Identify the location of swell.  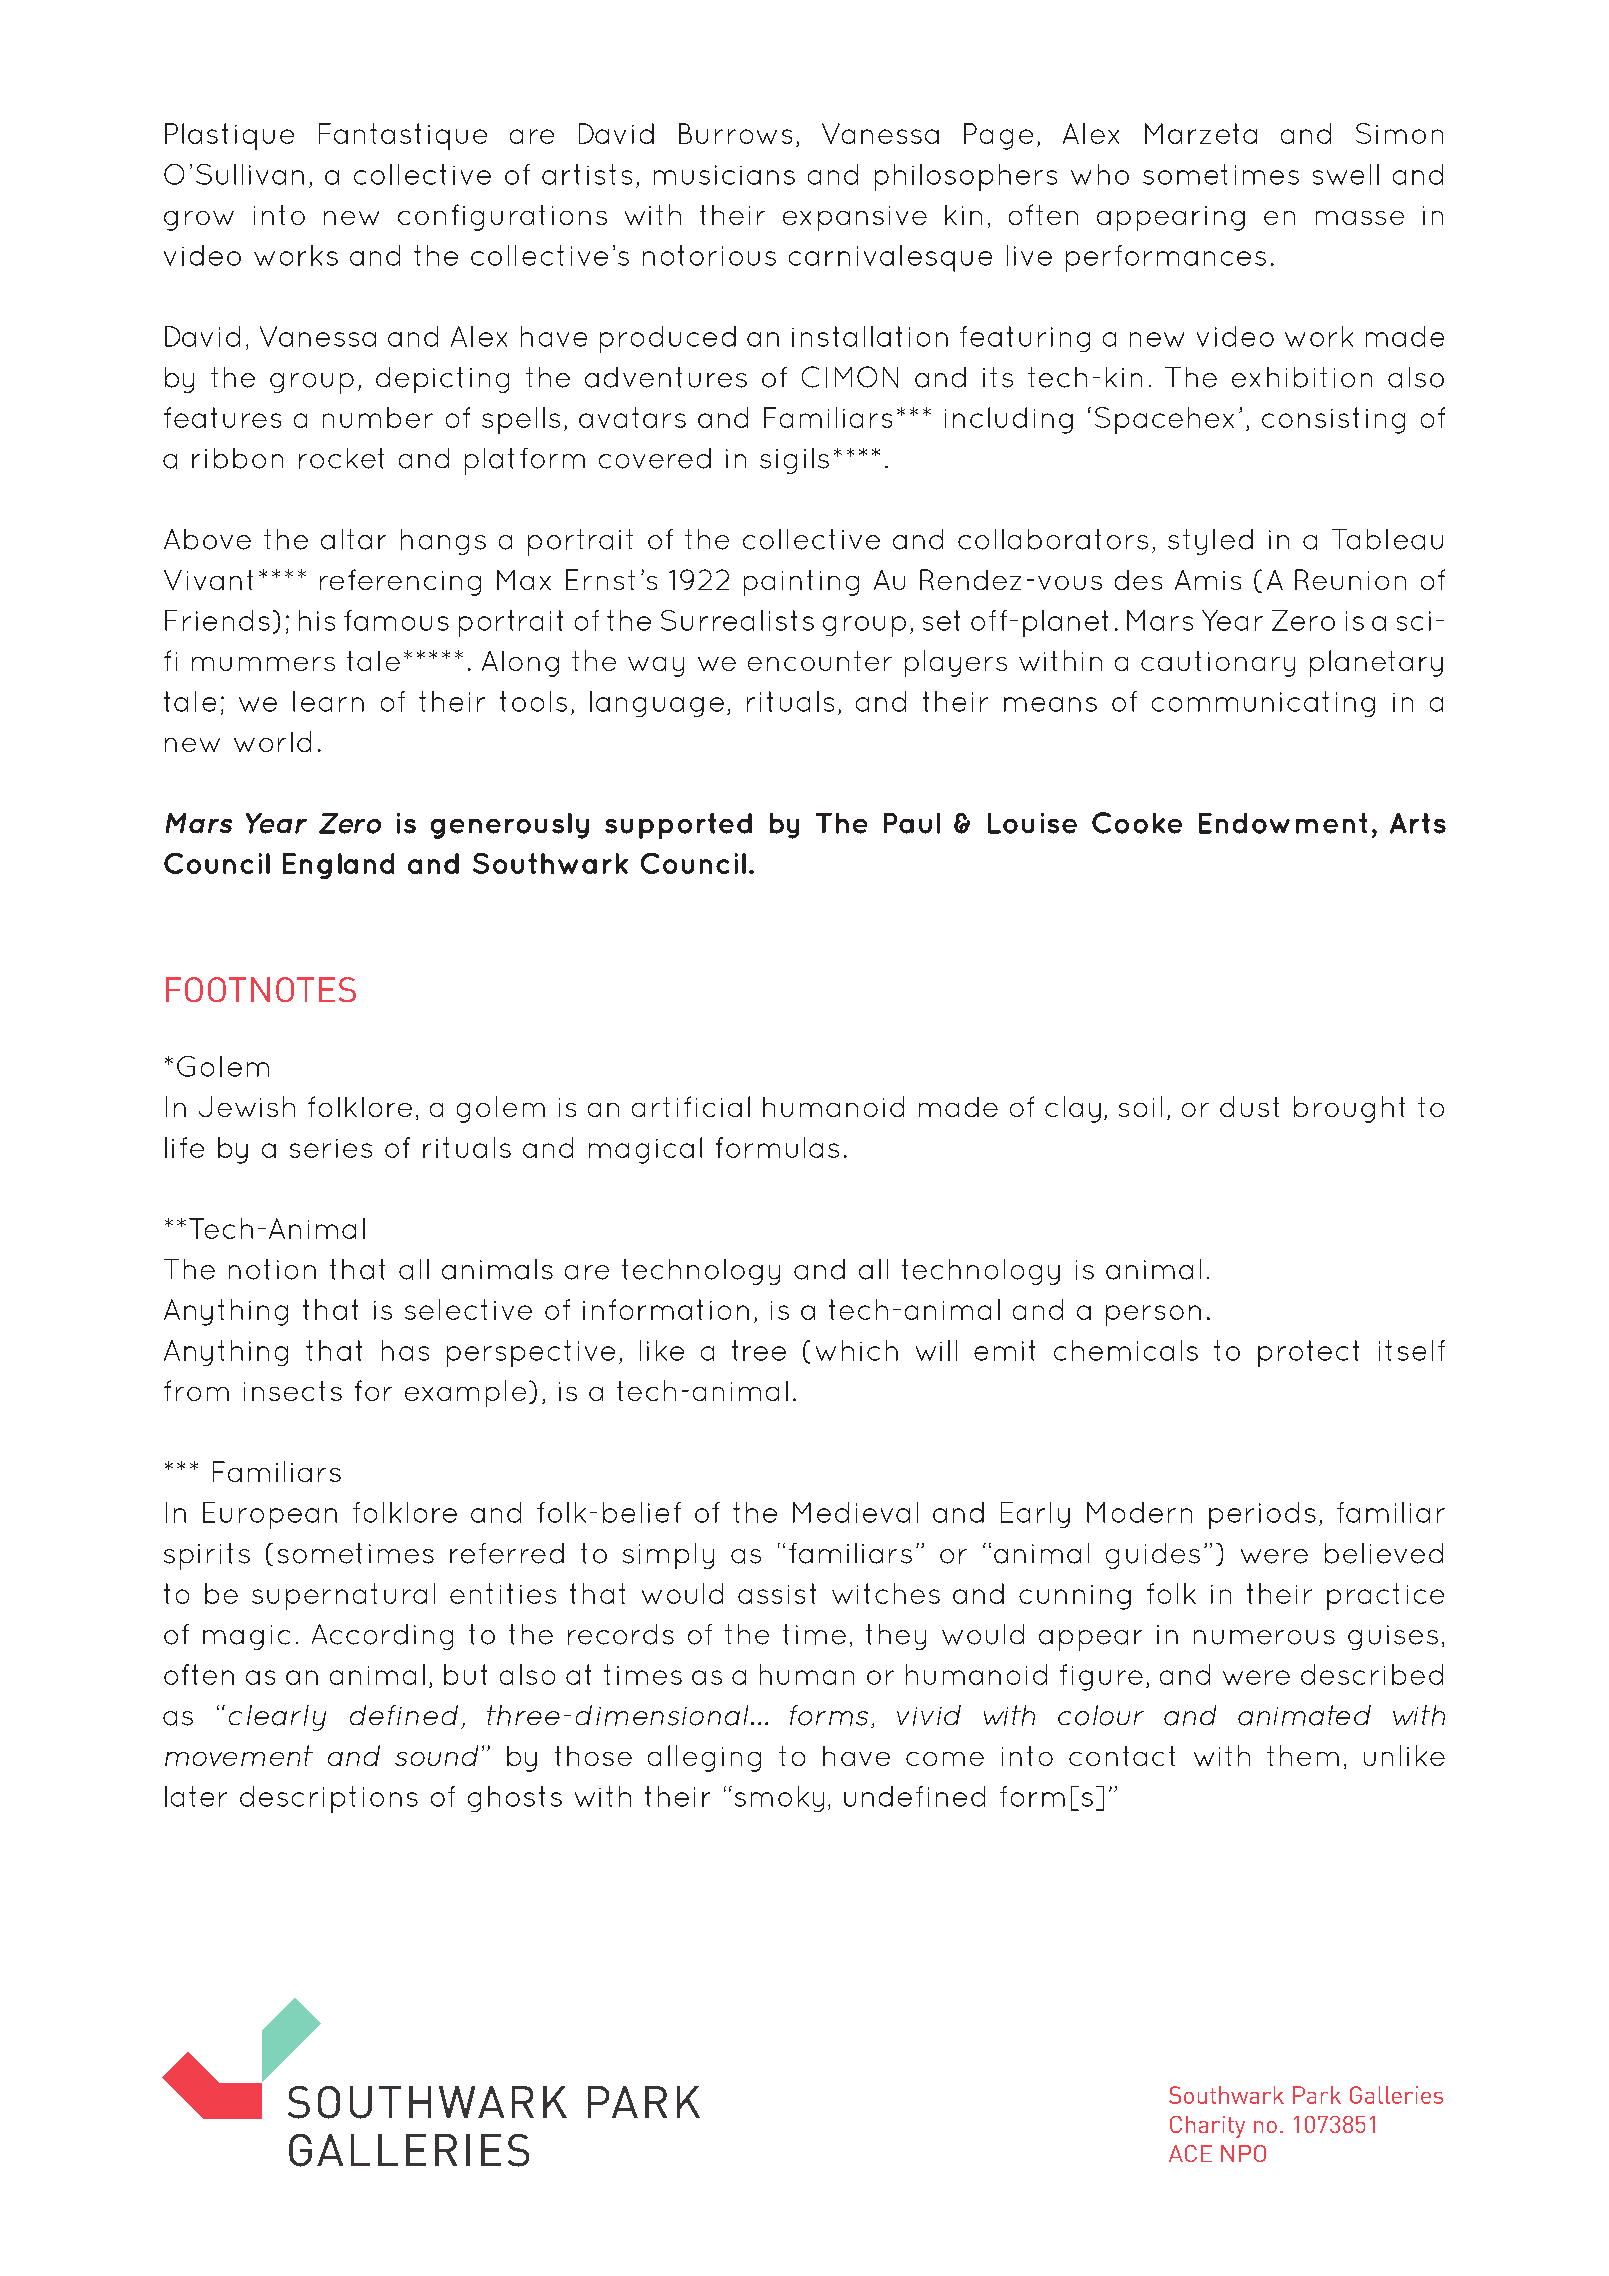
(1346, 174).
